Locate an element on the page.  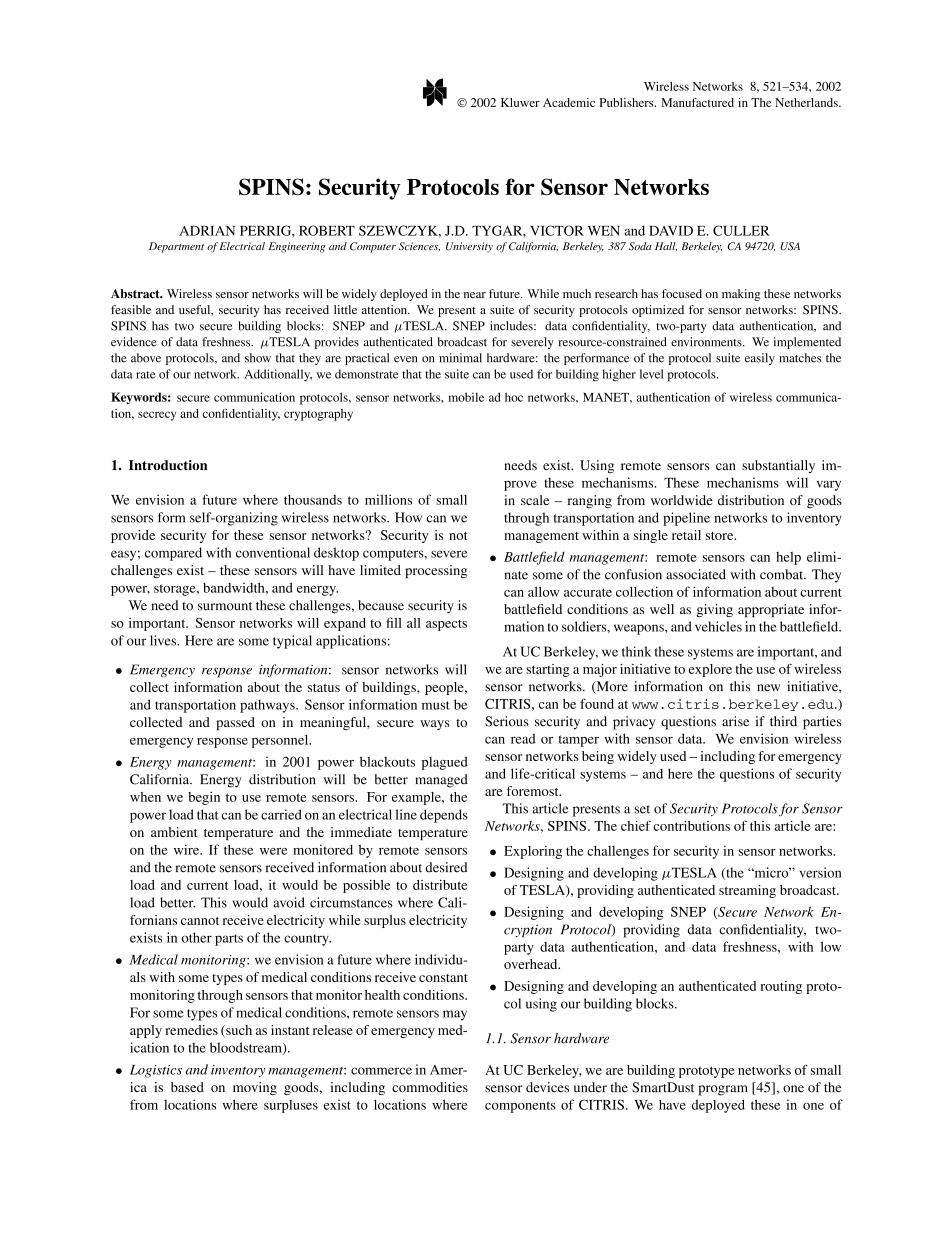
minimal is located at coordinates (460, 358).
